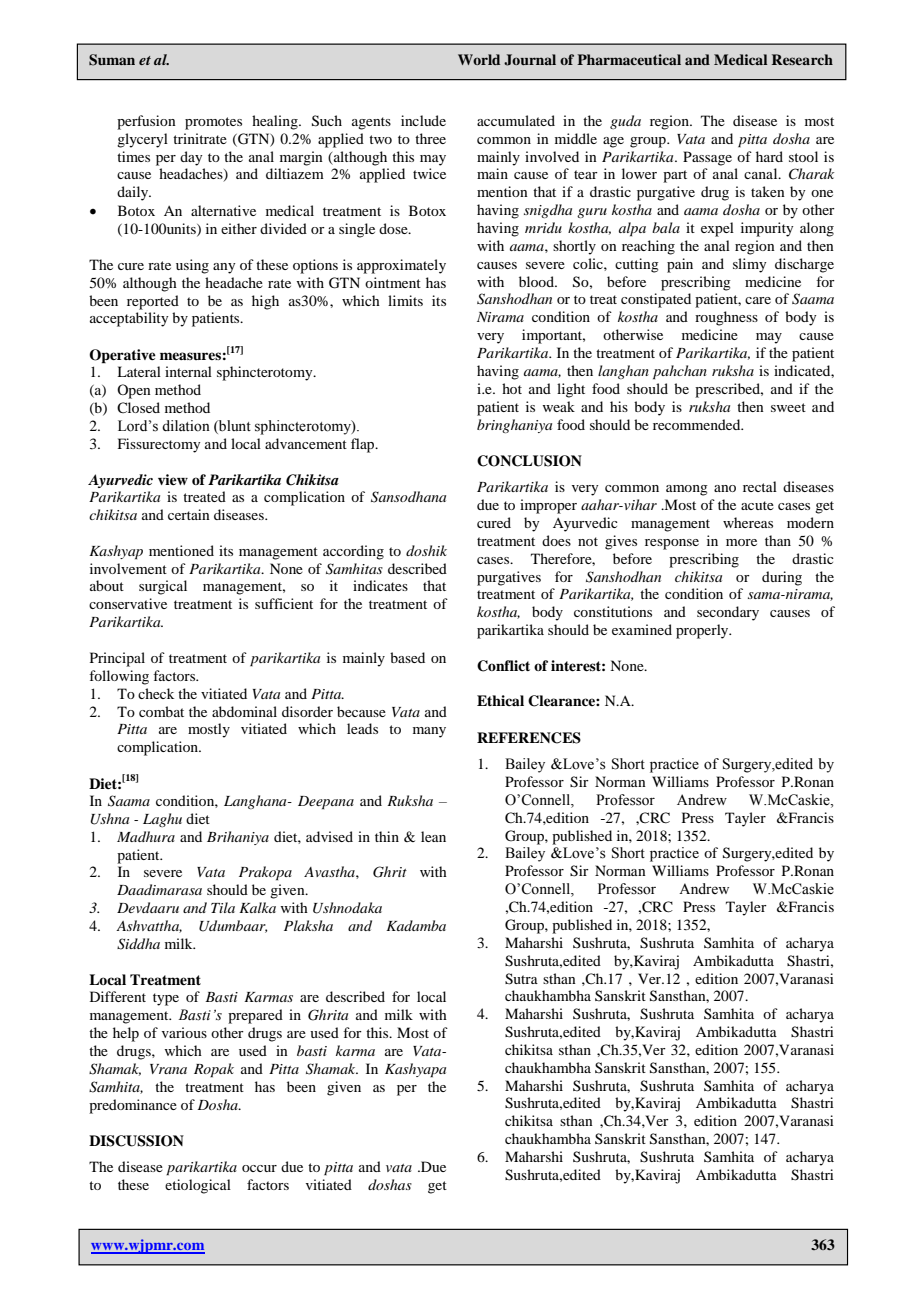 The image size is (924, 1308). Describe the element at coordinates (479, 59) in the screenshot. I see `World` at that location.
